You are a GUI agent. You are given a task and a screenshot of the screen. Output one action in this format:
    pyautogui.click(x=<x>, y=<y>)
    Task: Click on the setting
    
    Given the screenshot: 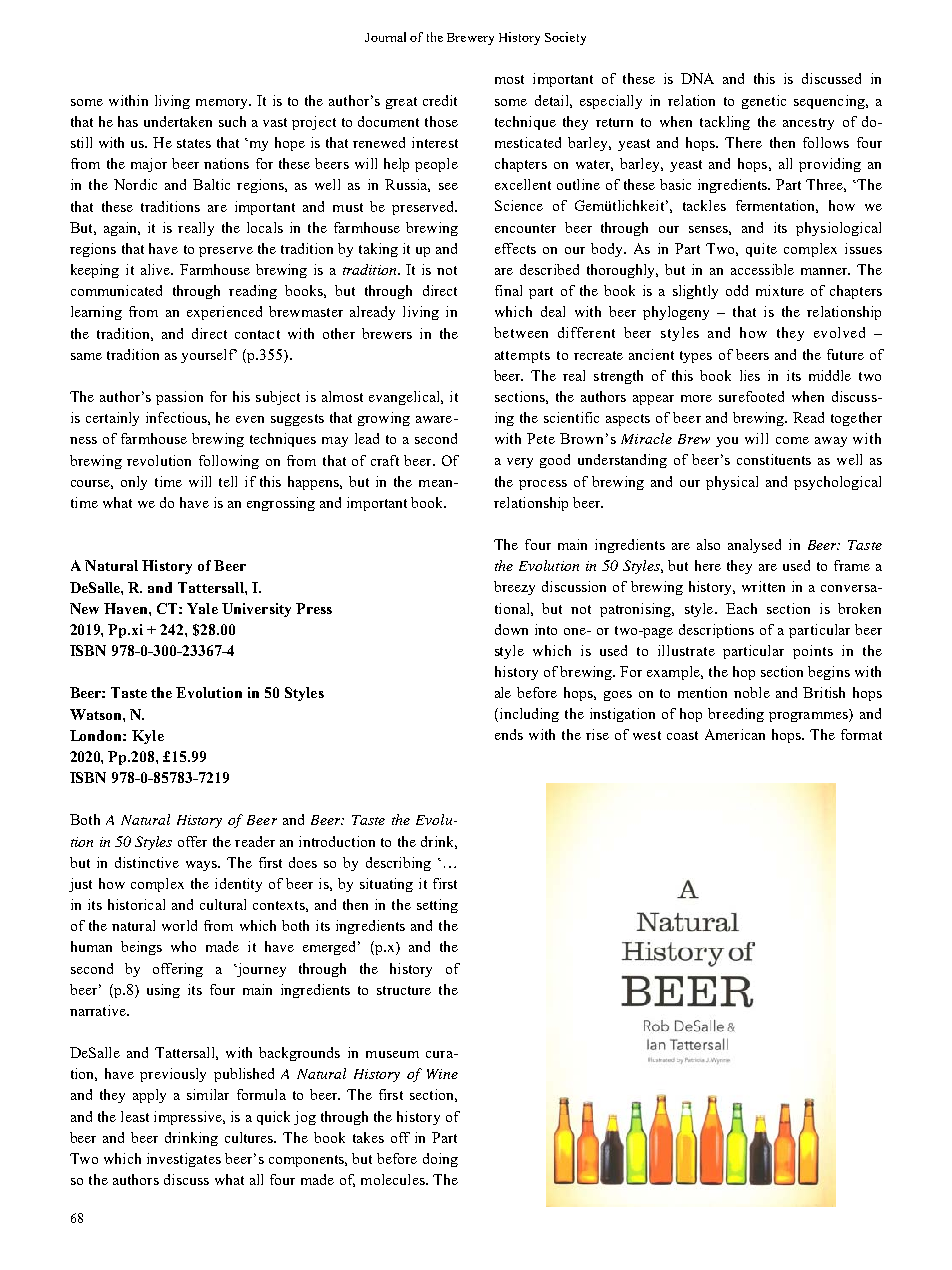 What is the action you would take?
    pyautogui.click(x=437, y=906)
